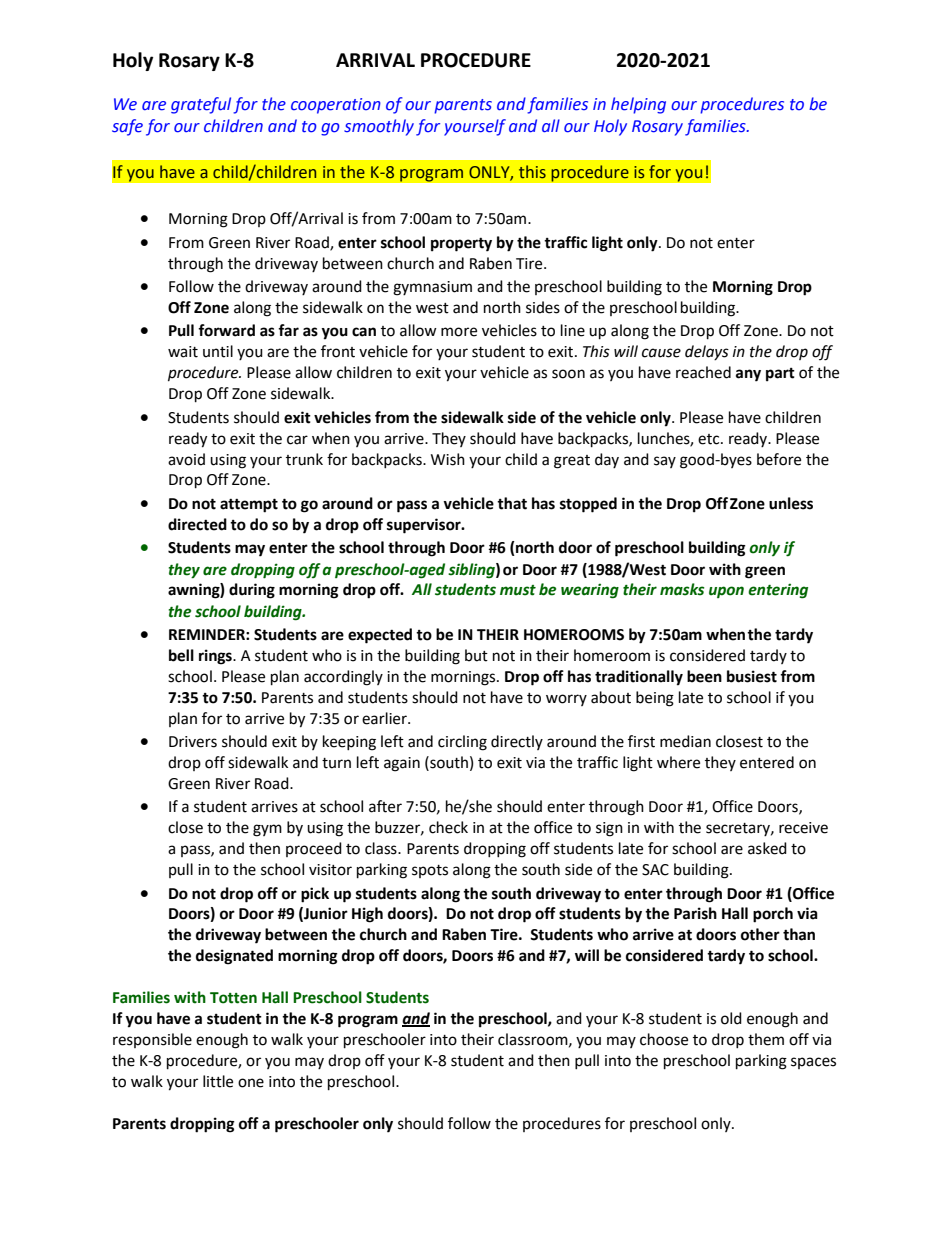 The image size is (952, 1233). What do you see at coordinates (201, 105) in the screenshot?
I see `grateful` at bounding box center [201, 105].
